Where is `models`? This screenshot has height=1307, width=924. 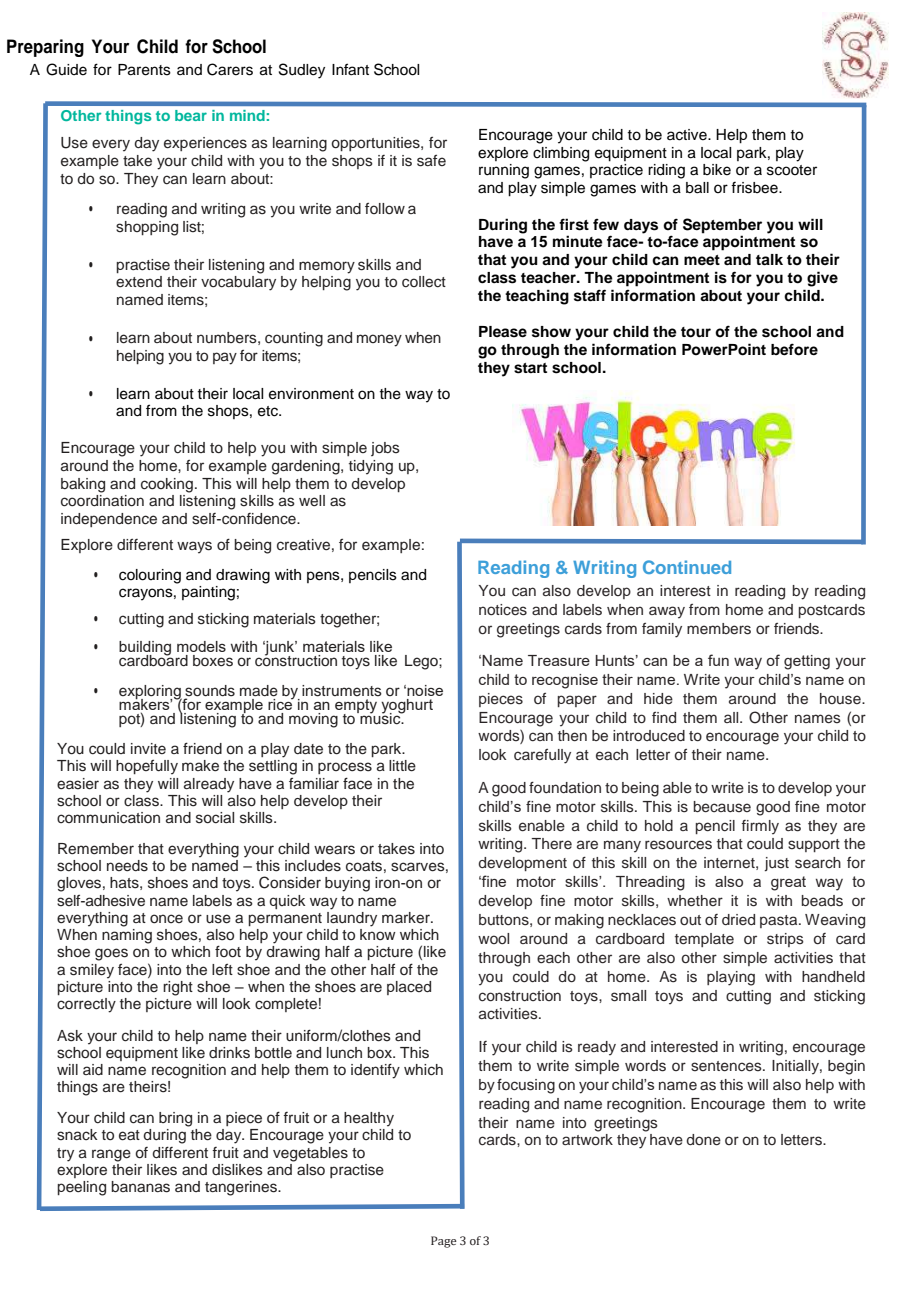
models is located at coordinates (201, 646).
